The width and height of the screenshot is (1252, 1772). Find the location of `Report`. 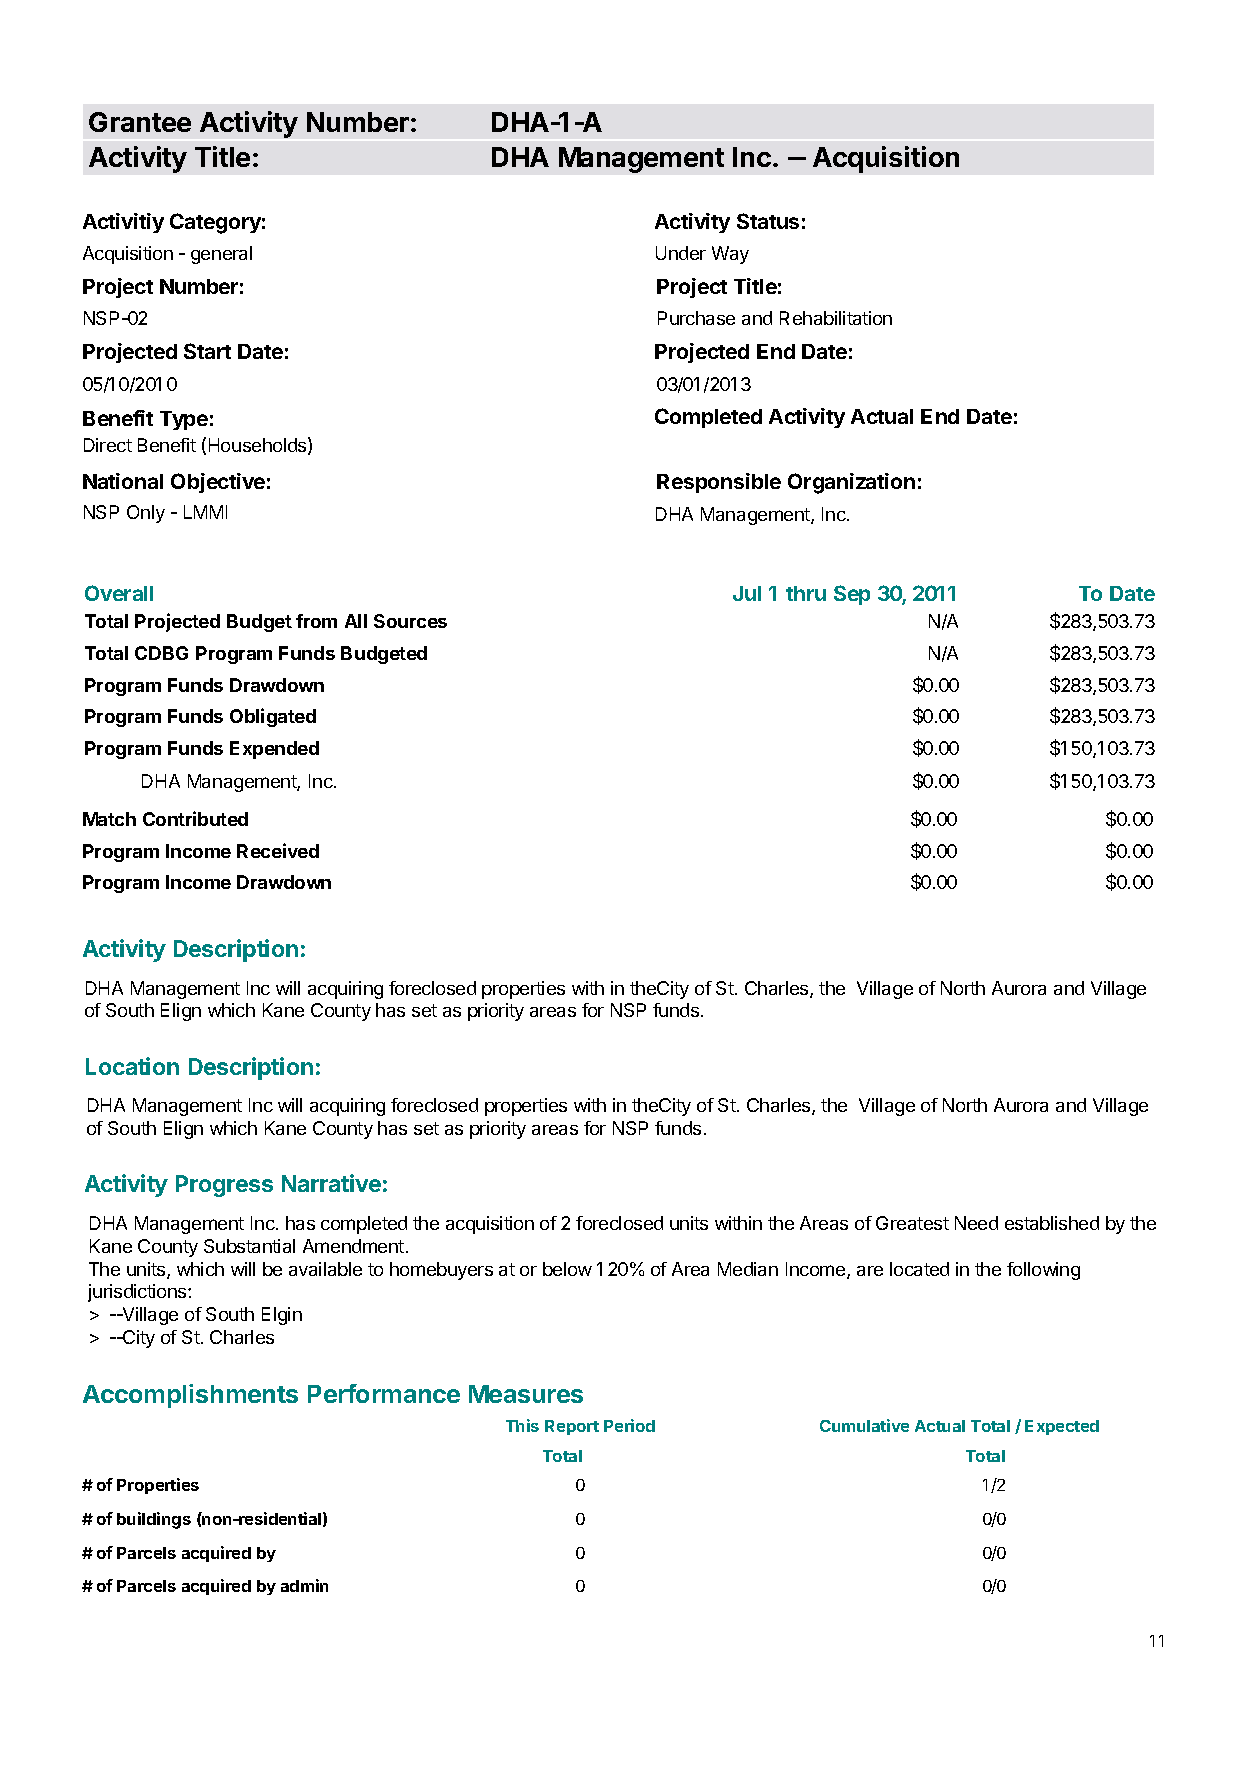

Report is located at coordinates (572, 1427).
